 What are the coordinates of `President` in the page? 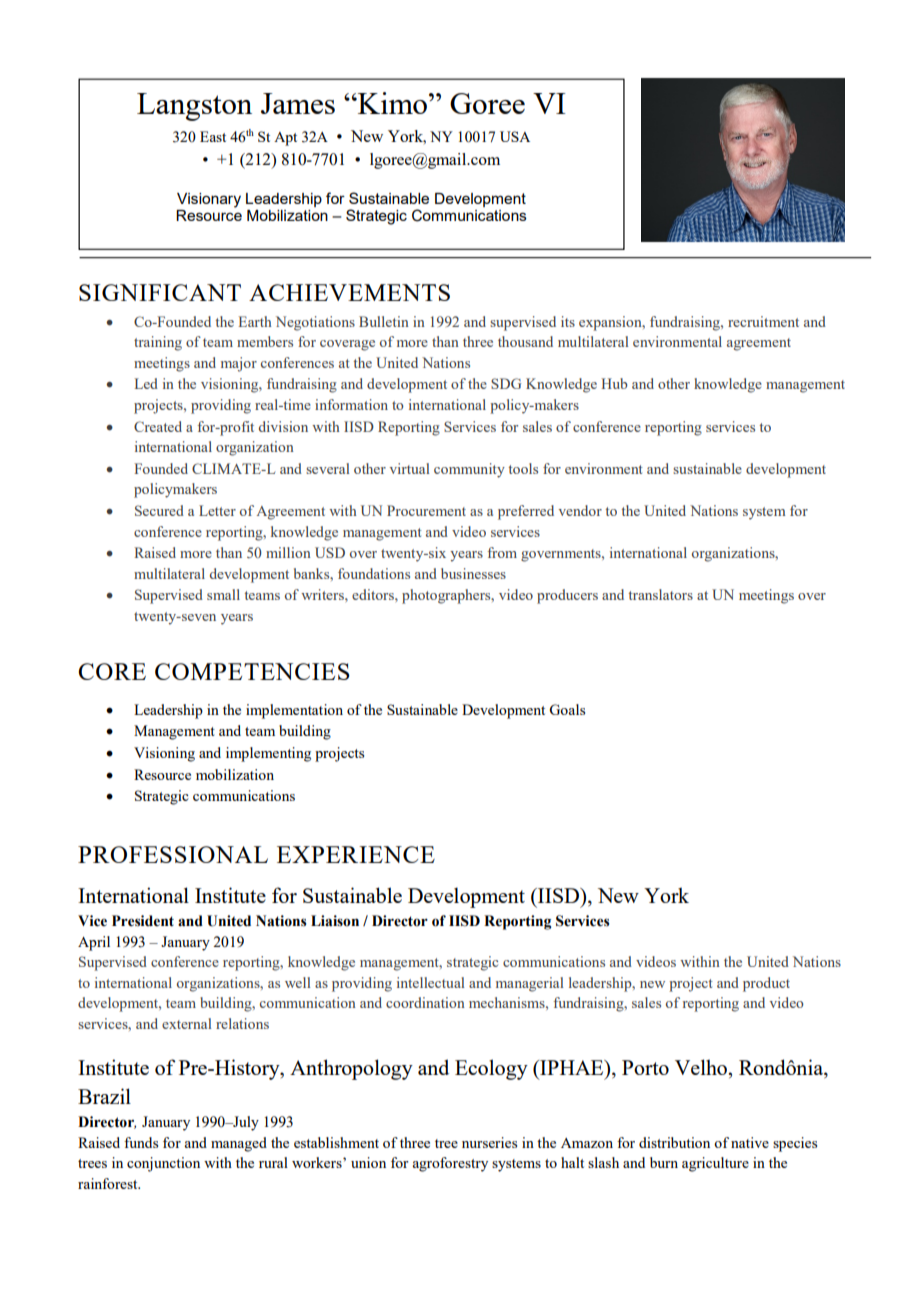 It's located at (143, 921).
